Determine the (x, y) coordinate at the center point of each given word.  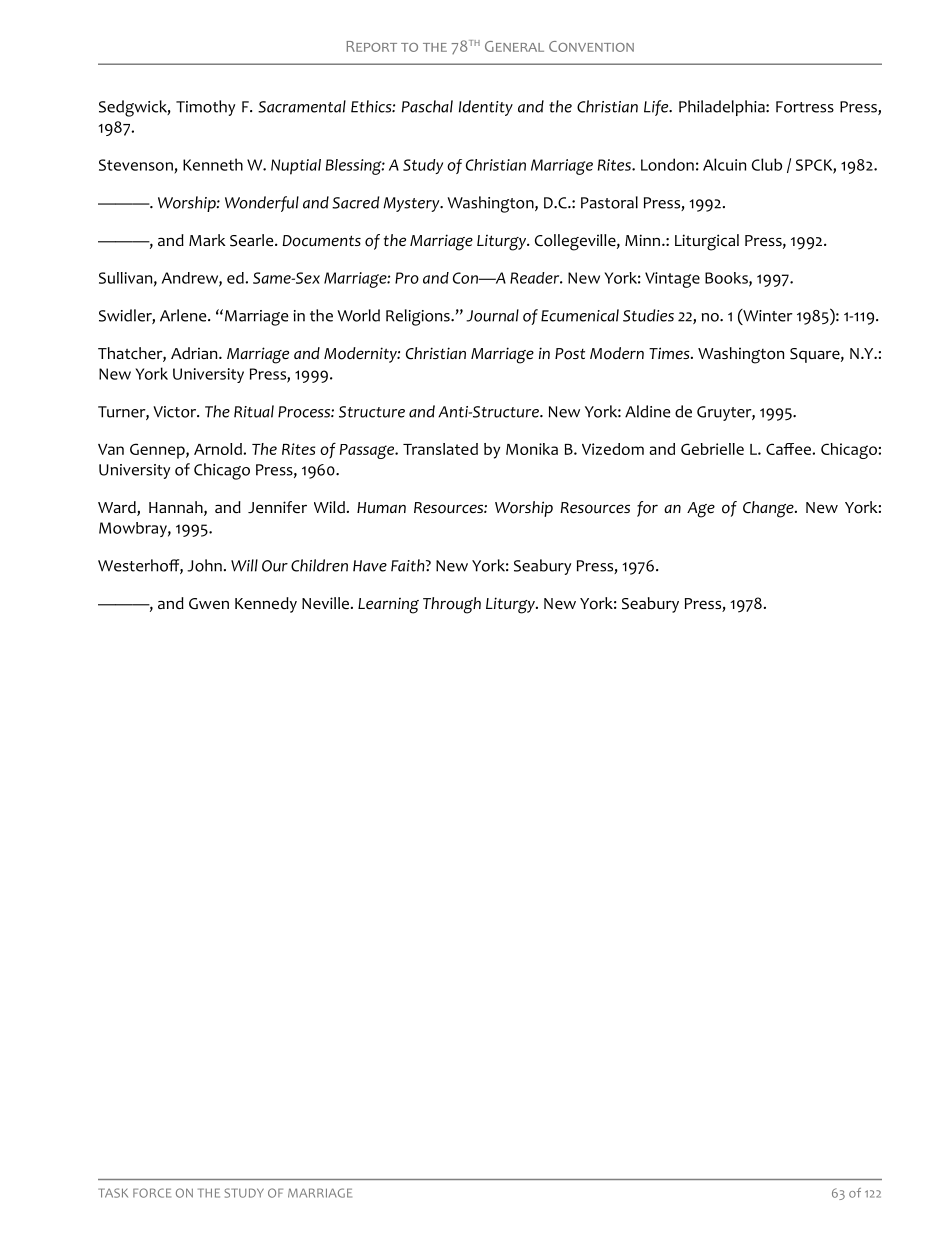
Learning (388, 606)
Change (769, 509)
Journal (492, 315)
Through (452, 605)
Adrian (195, 353)
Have (370, 566)
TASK (113, 1193)
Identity (486, 108)
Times (670, 353)
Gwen (209, 604)
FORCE (152, 1193)
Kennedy (266, 605)
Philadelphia (723, 108)
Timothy (205, 108)
